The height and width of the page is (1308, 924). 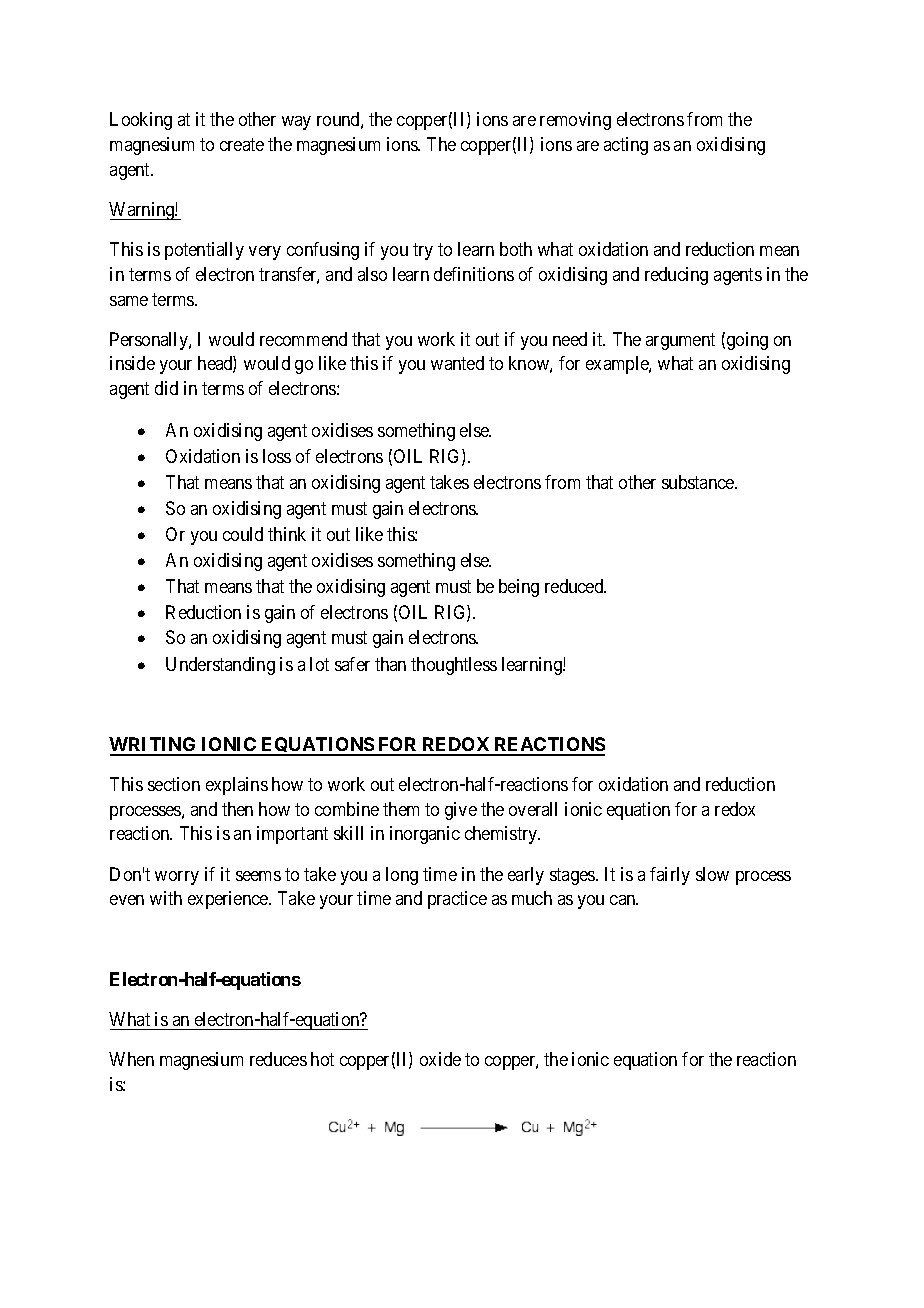 What do you see at coordinates (154, 746) in the page?
I see `WRITING` at bounding box center [154, 746].
